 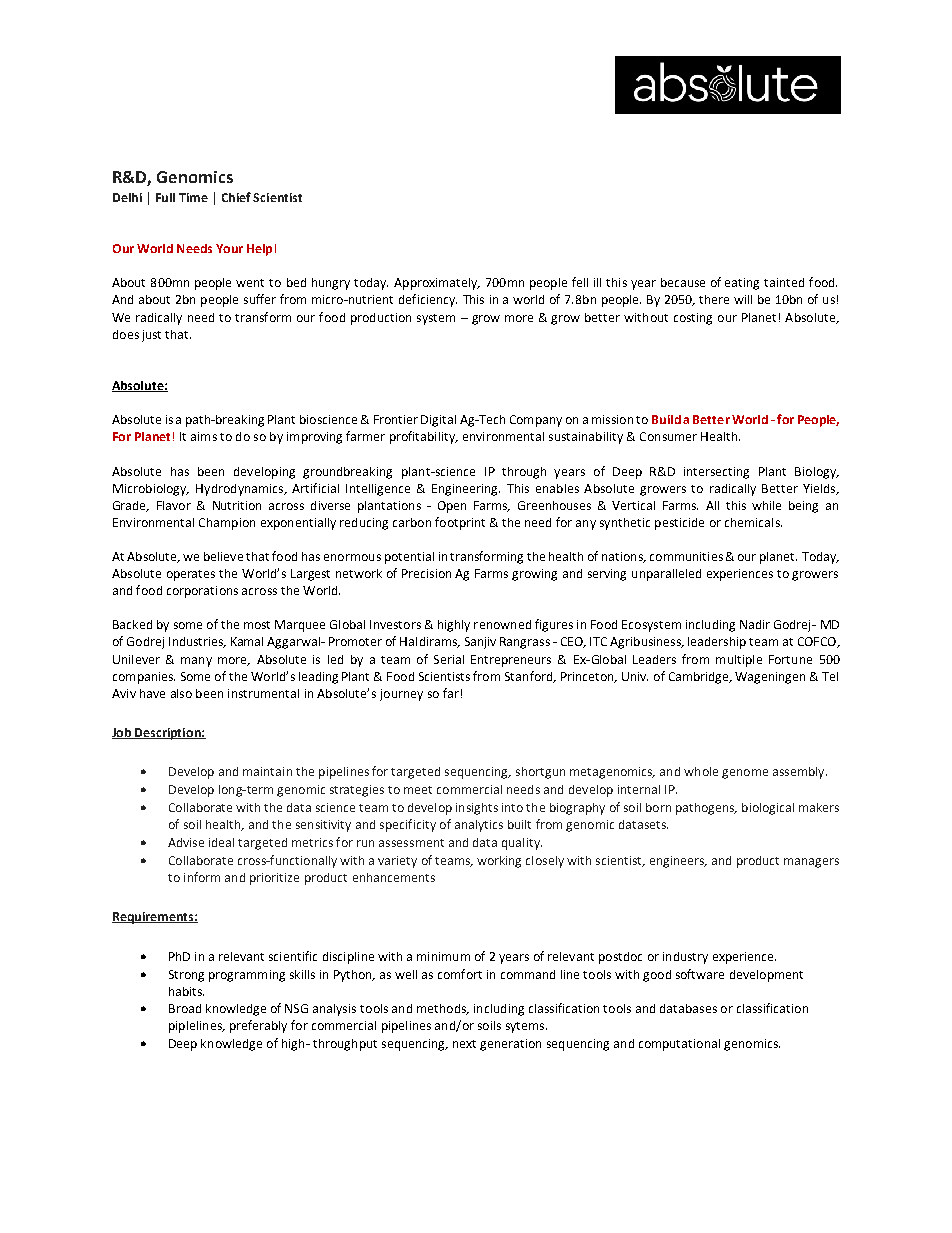 I want to click on Hydrodynamics, so click(x=241, y=490).
